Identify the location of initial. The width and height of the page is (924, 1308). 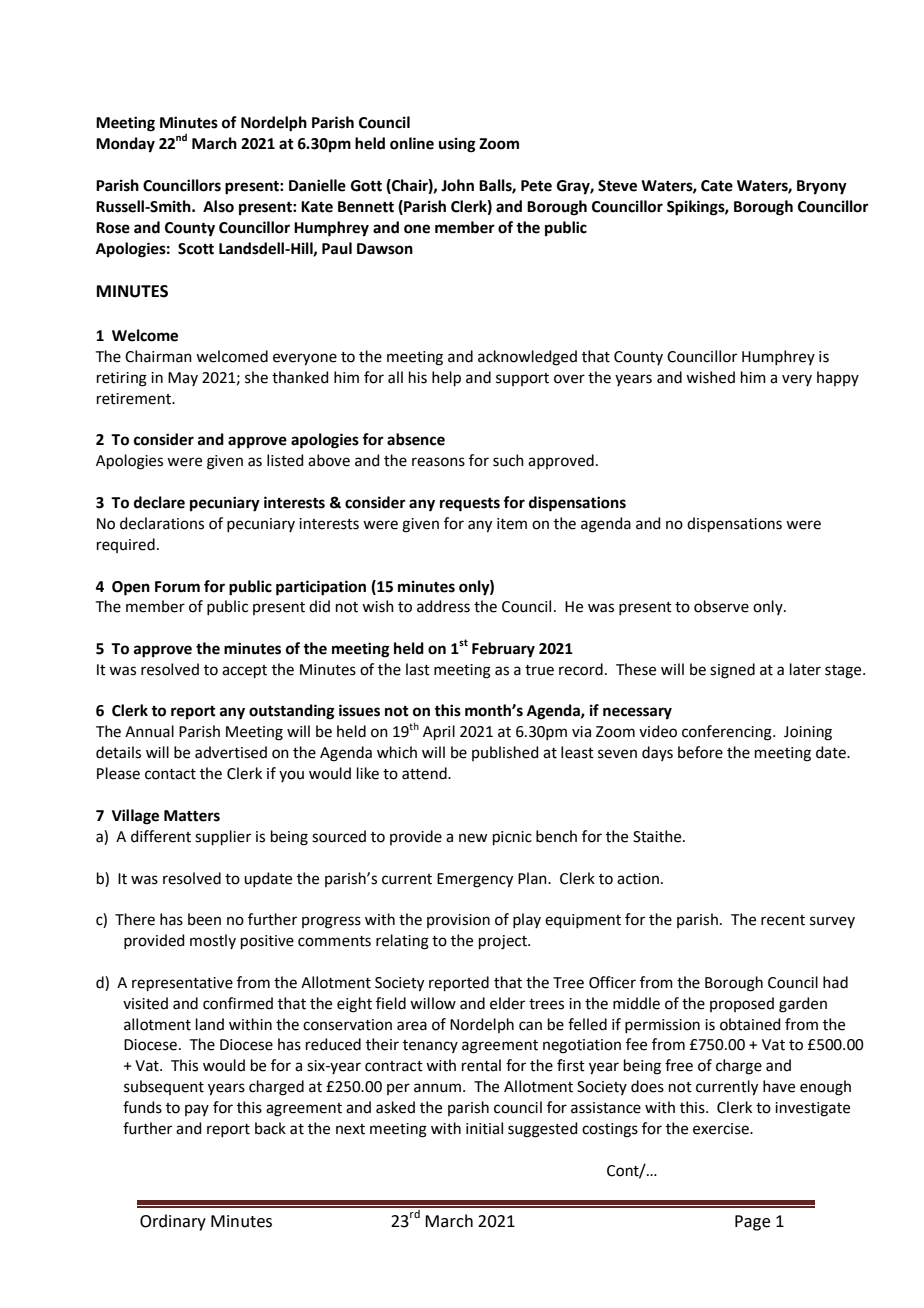
(484, 1128).
